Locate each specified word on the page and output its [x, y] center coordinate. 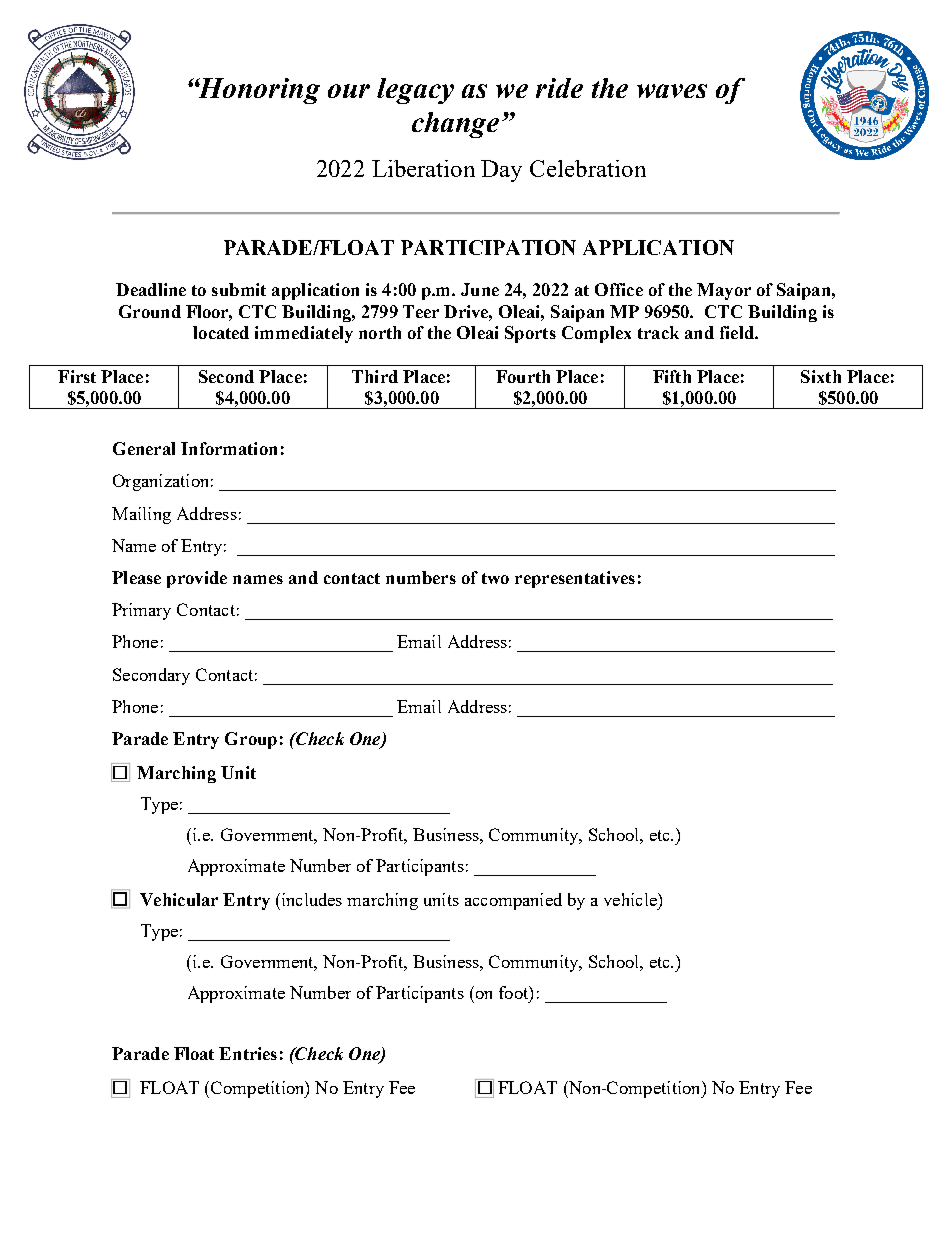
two [495, 578]
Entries [248, 1053]
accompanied [513, 901]
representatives [575, 579]
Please [136, 577]
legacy [415, 91]
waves [672, 91]
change [455, 125]
